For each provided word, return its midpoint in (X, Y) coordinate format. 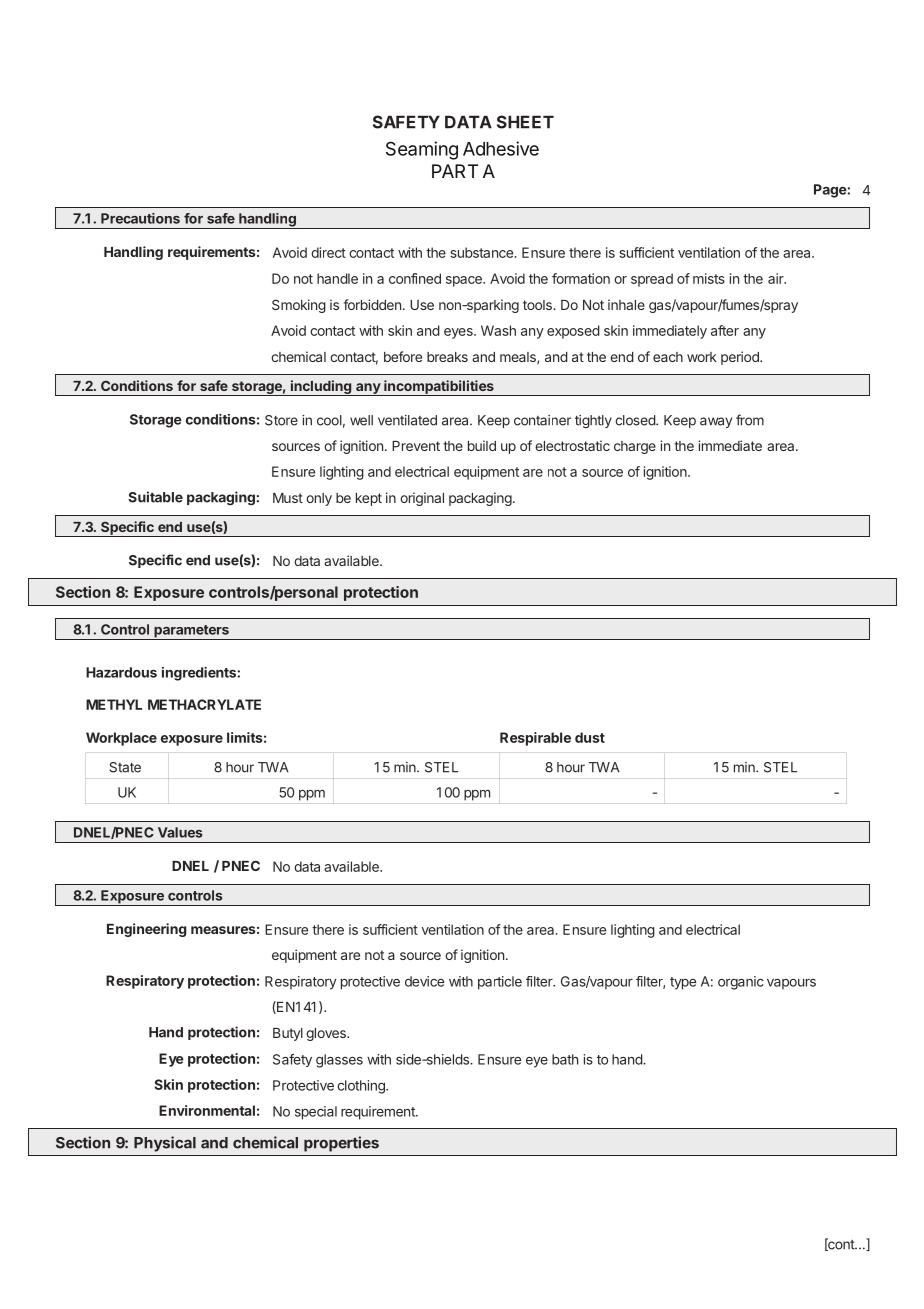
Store (281, 420)
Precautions (140, 218)
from (750, 420)
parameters (191, 632)
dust (590, 737)
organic (741, 983)
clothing (362, 1087)
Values (180, 832)
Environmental (207, 1110)
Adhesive (501, 148)
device (424, 981)
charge (635, 447)
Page (831, 191)
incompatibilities (439, 388)
